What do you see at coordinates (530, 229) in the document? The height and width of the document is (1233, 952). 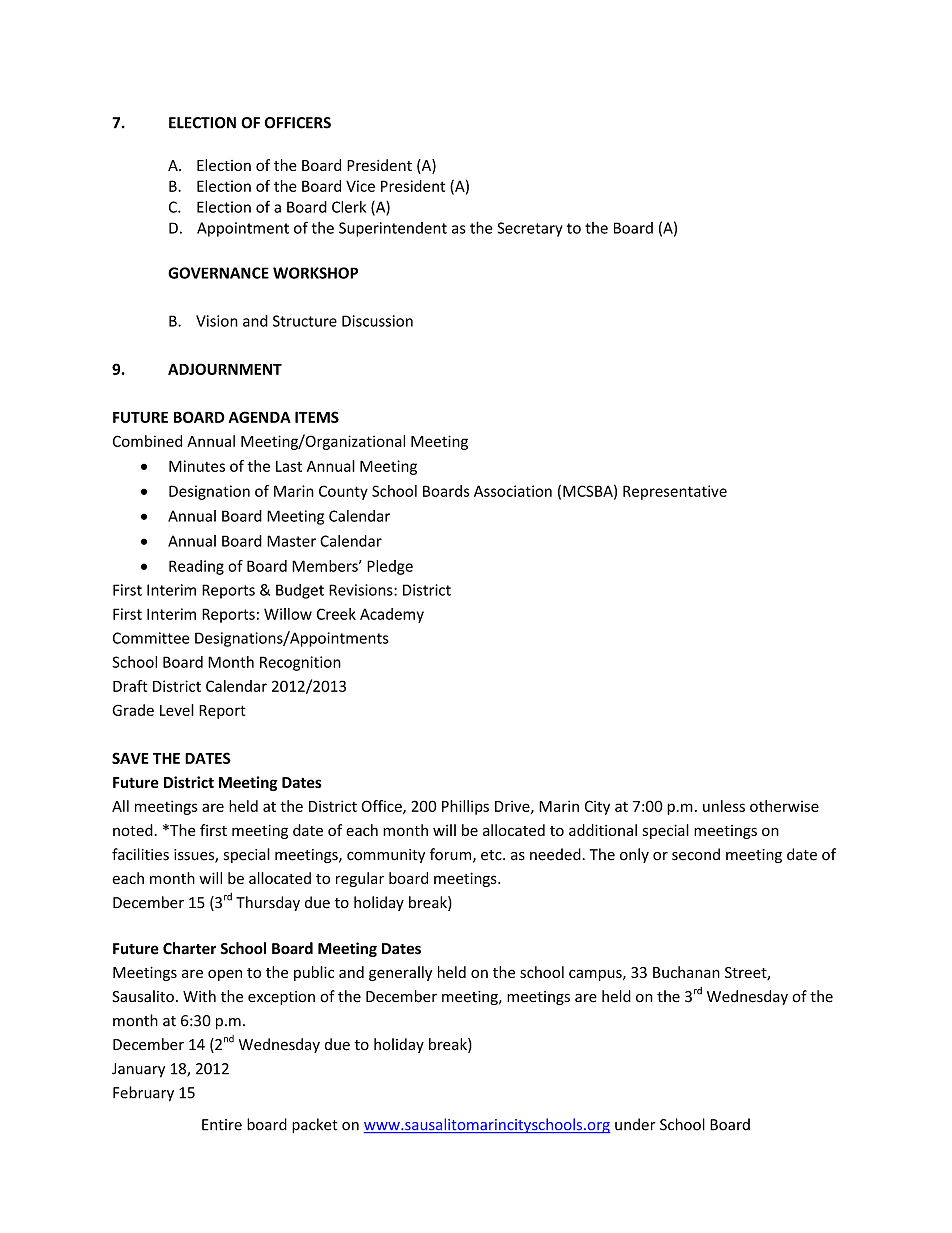 I see `Secretary` at bounding box center [530, 229].
